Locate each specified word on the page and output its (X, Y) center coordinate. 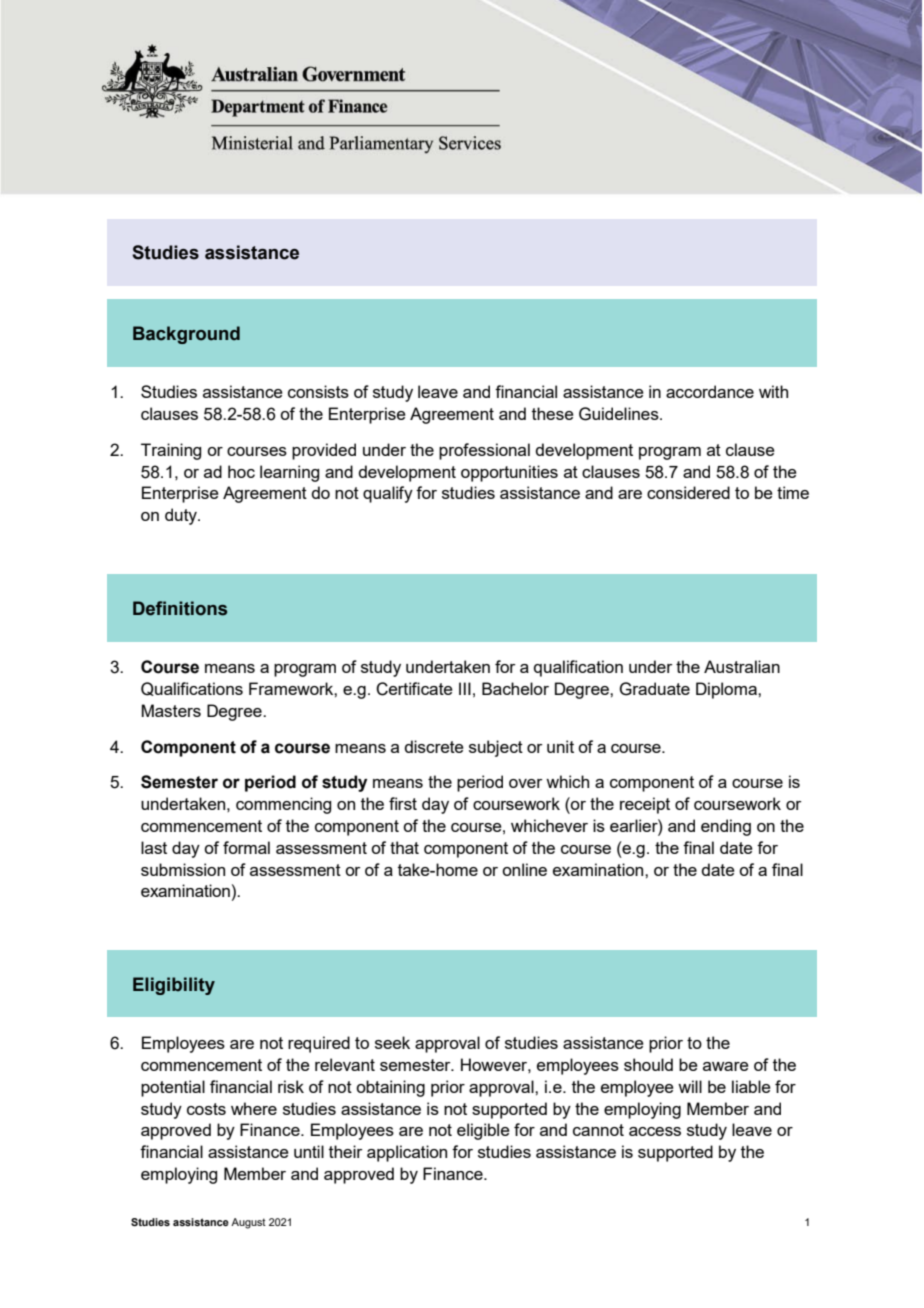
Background (186, 335)
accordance (710, 391)
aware (726, 1066)
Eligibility (174, 986)
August (248, 1223)
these (553, 413)
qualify (388, 494)
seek (392, 1042)
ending (726, 827)
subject (496, 748)
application (407, 1153)
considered (688, 492)
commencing (283, 805)
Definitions (180, 608)
